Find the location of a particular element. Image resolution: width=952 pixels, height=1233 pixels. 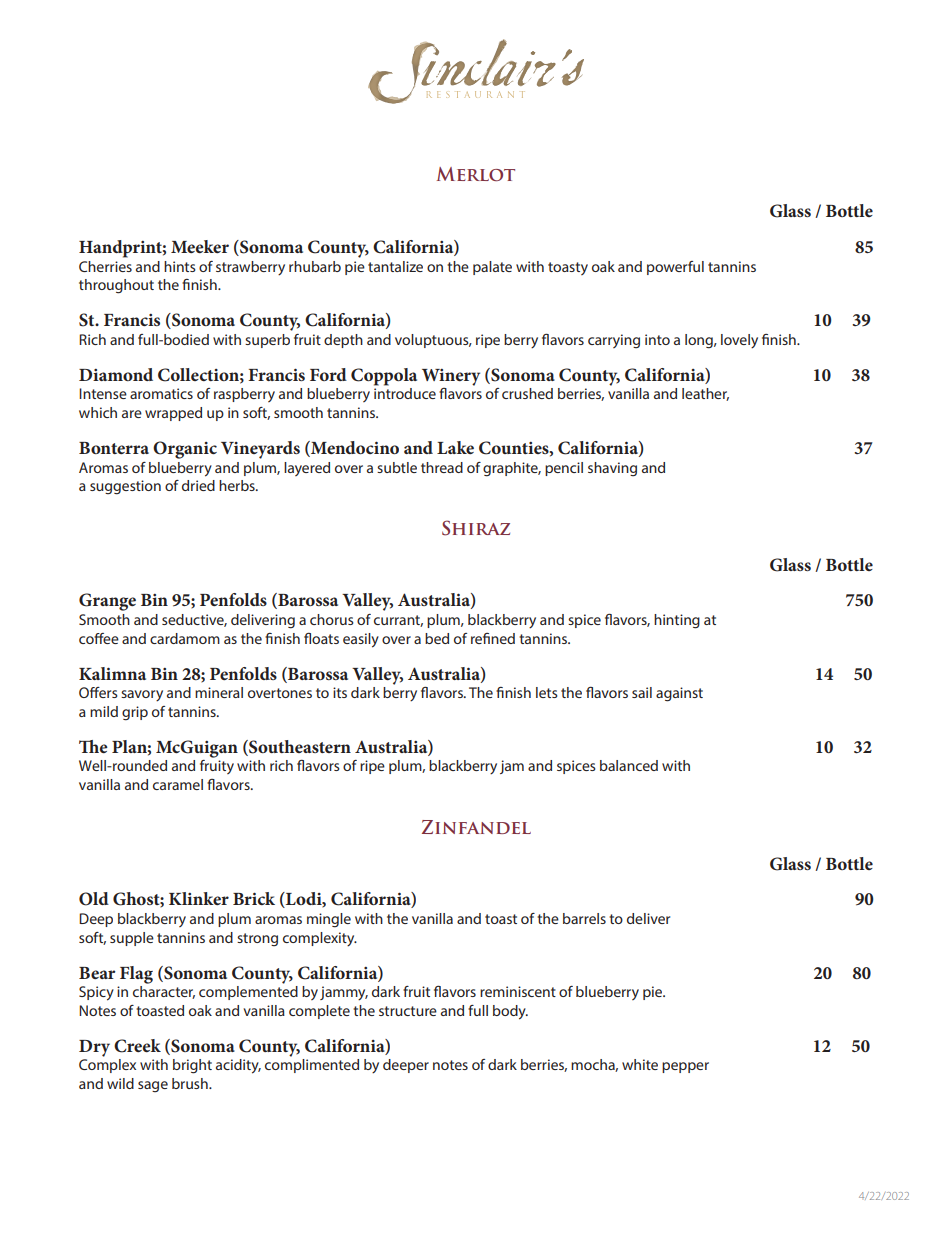

wrapped is located at coordinates (173, 414).
